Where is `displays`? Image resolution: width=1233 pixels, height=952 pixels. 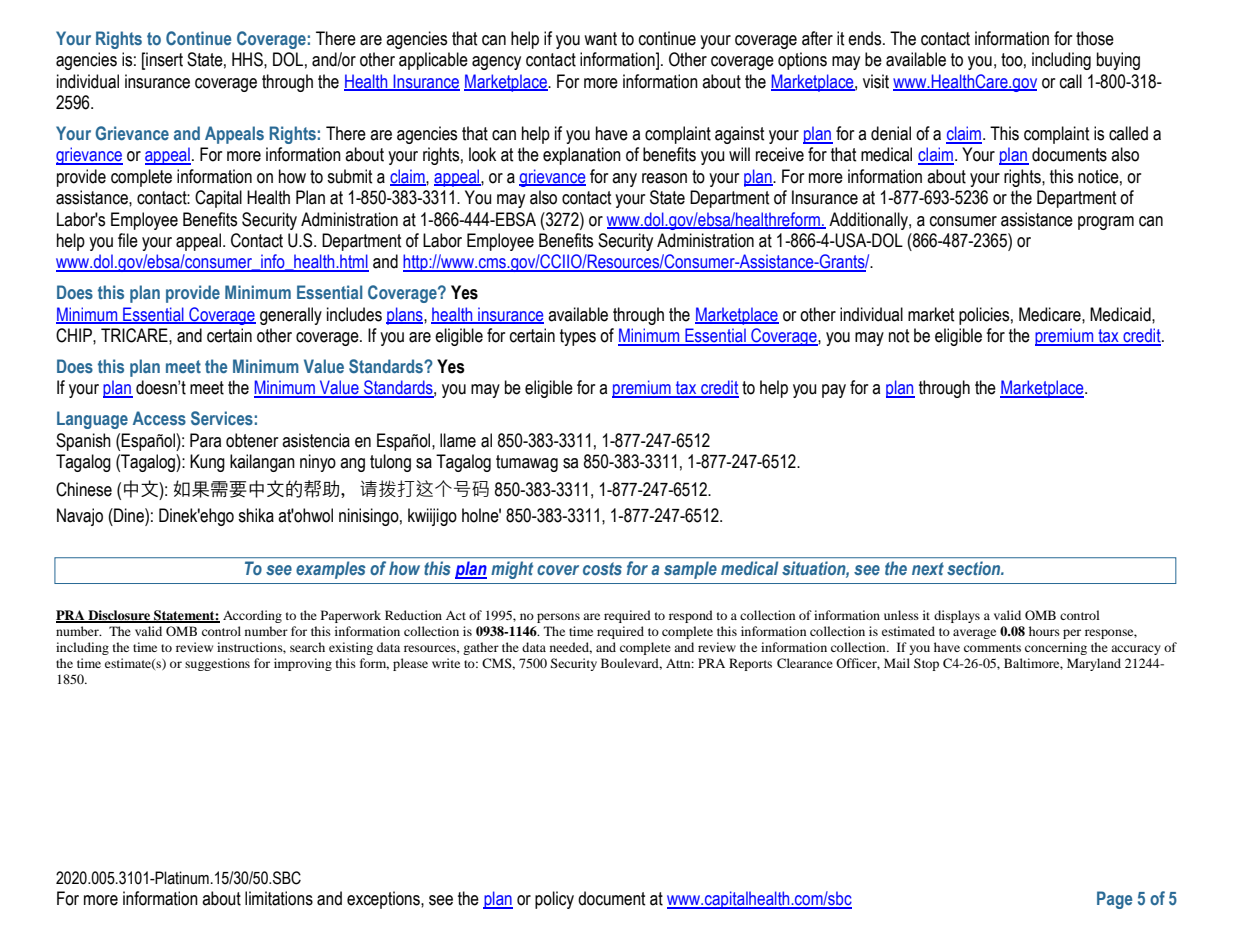 displays is located at coordinates (957, 616).
